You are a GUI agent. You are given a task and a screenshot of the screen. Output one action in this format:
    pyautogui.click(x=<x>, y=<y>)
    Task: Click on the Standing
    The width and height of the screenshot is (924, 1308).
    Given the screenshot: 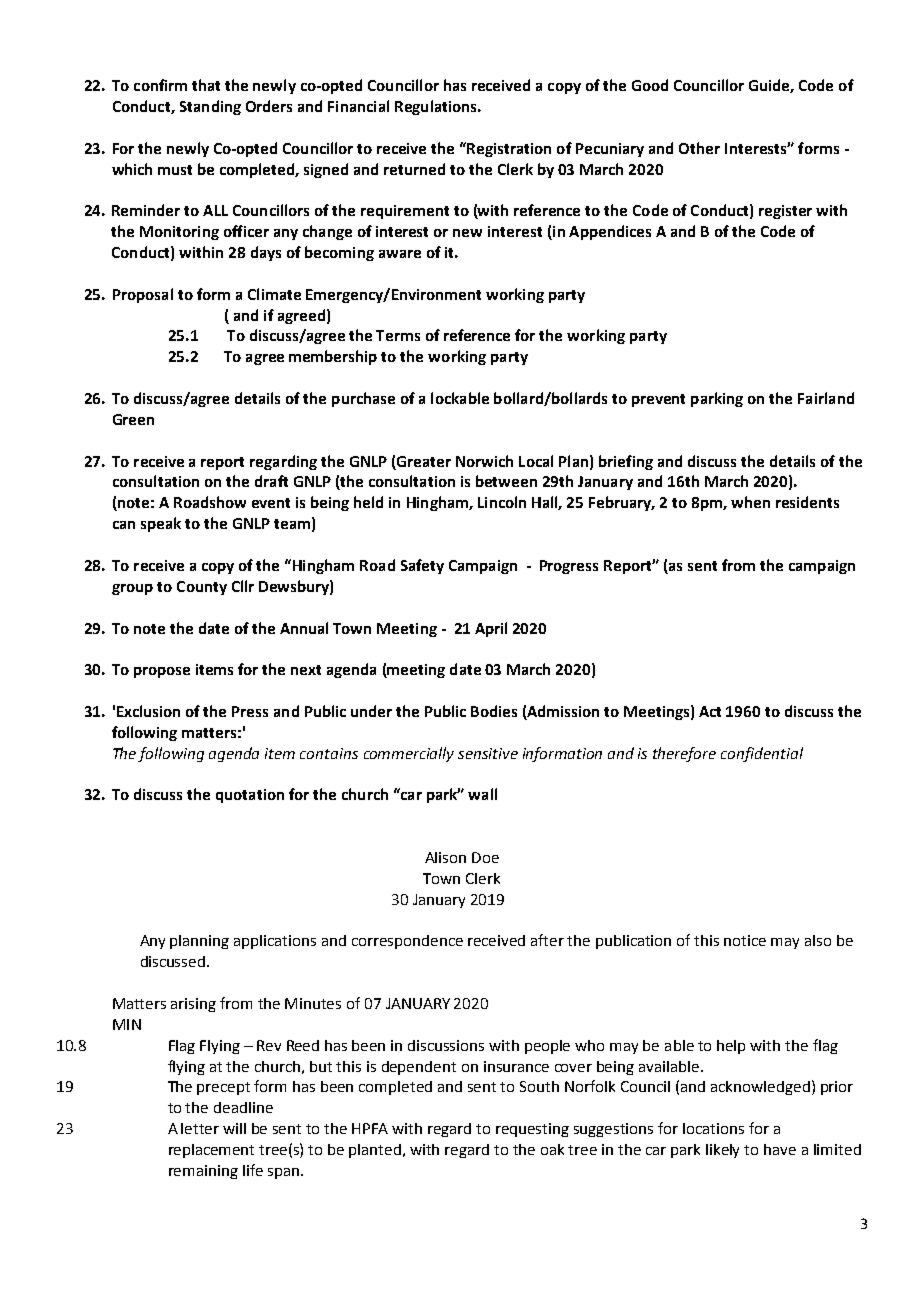 What is the action you would take?
    pyautogui.click(x=210, y=107)
